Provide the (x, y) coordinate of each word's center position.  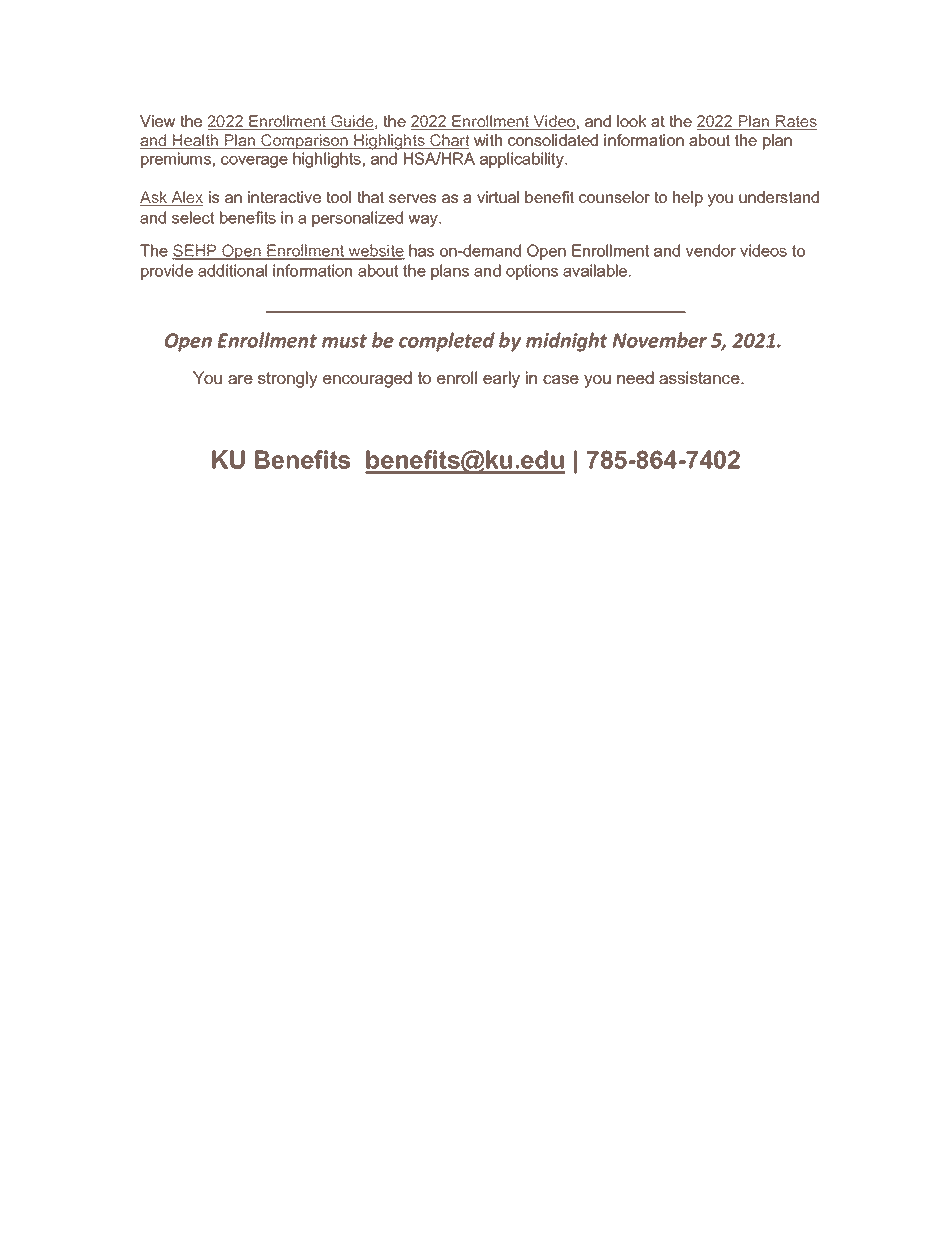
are (240, 379)
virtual (498, 197)
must (344, 341)
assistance (700, 377)
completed (447, 342)
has (421, 250)
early (501, 379)
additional (232, 270)
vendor (711, 250)
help (688, 199)
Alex (186, 198)
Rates (796, 122)
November (659, 340)
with (488, 140)
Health (196, 141)
